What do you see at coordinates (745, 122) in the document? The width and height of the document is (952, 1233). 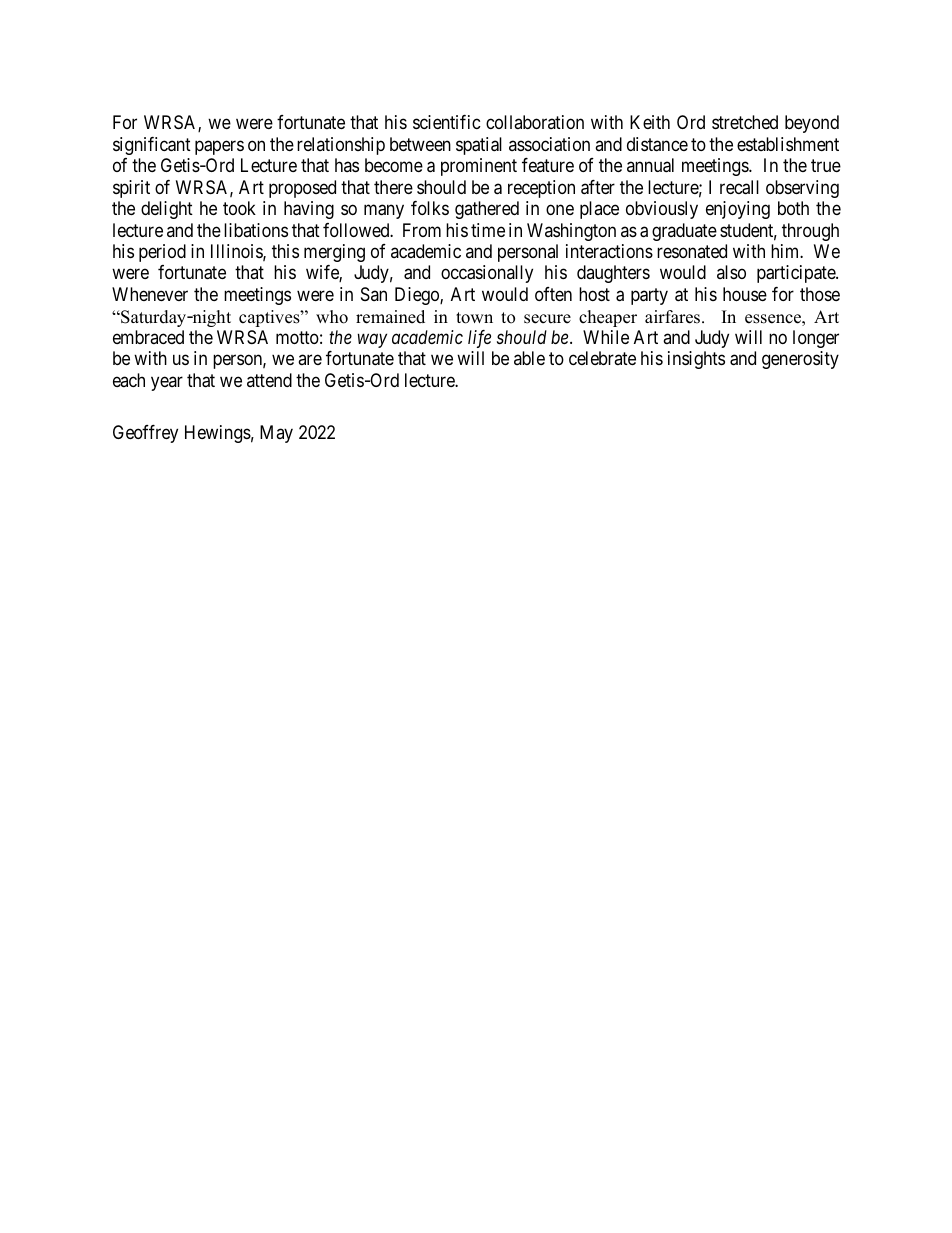 I see `stretched` at bounding box center [745, 122].
